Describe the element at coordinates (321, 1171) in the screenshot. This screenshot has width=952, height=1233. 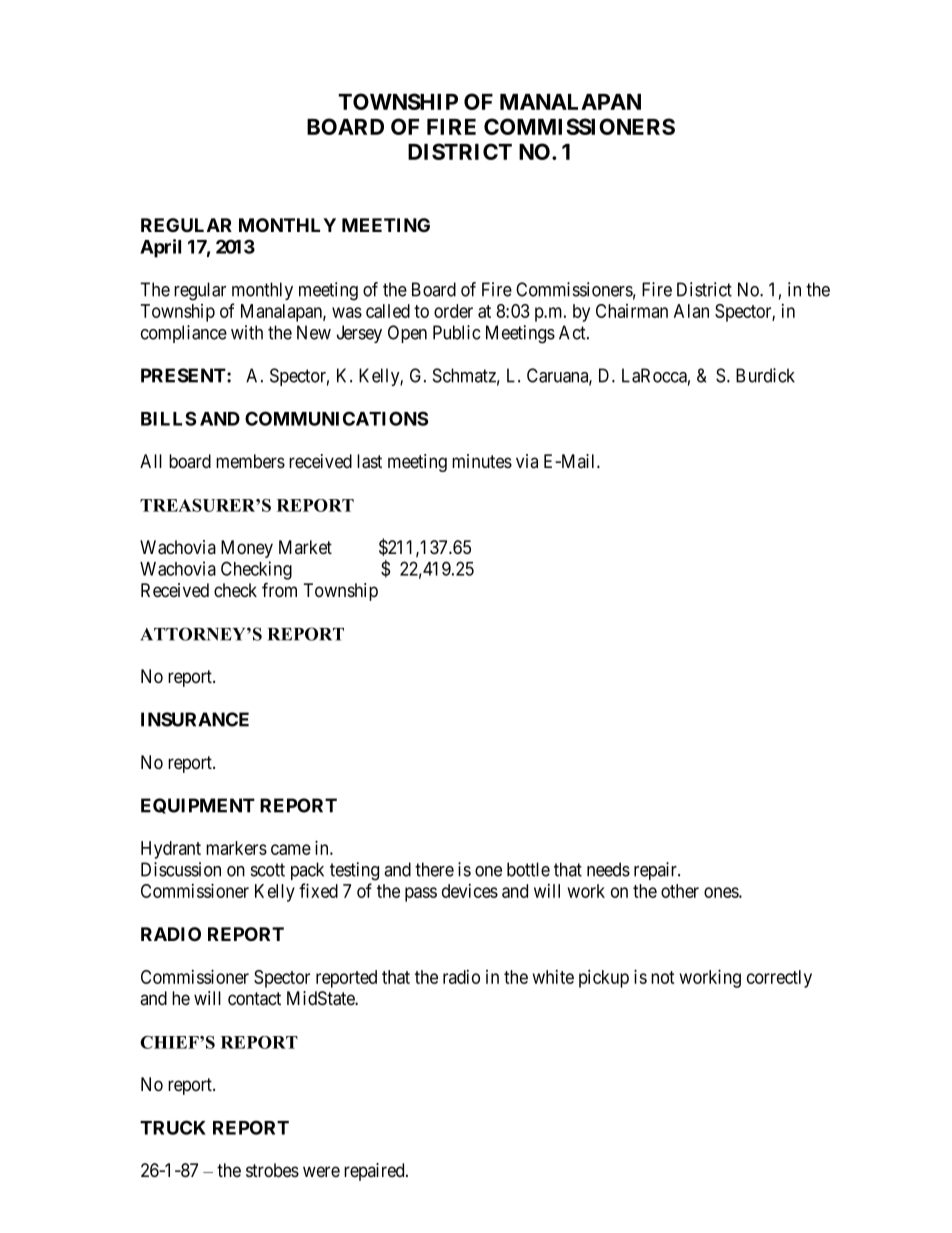
I see `were` at that location.
